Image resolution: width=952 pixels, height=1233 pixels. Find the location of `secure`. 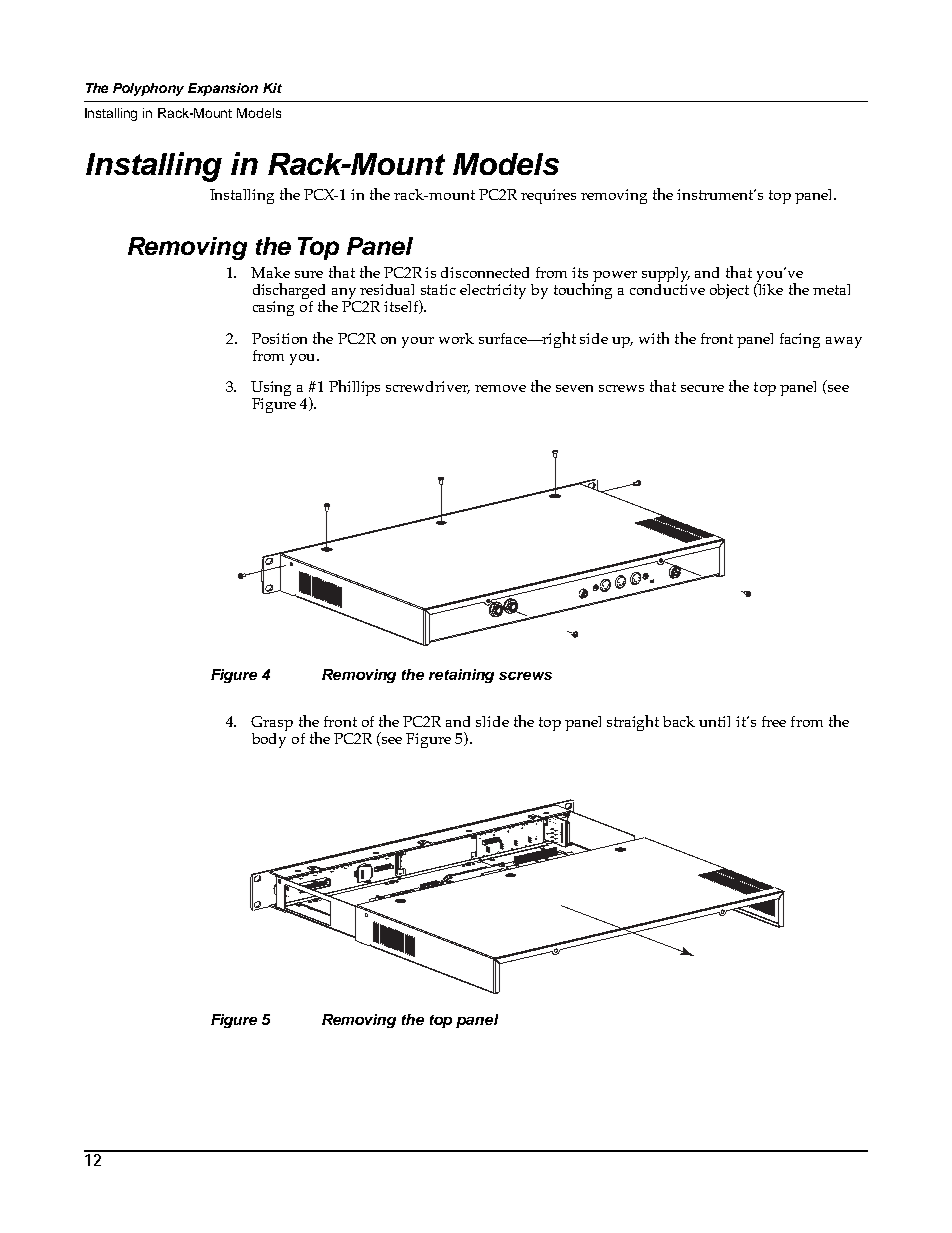

secure is located at coordinates (702, 388).
